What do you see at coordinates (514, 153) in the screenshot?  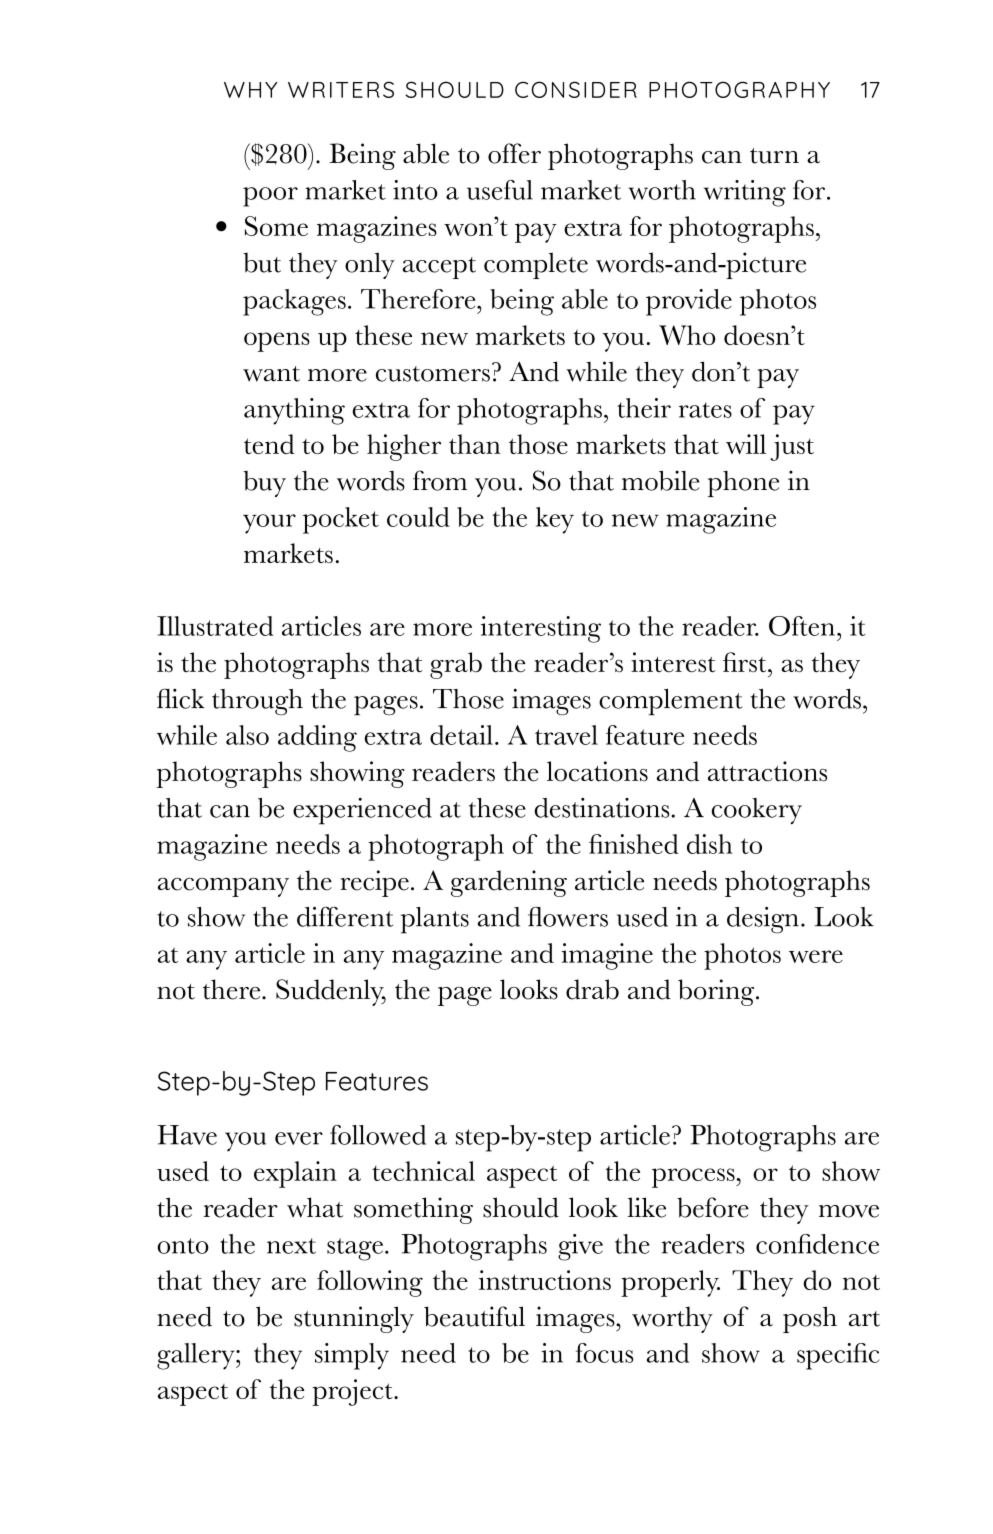 I see `offer` at bounding box center [514, 153].
